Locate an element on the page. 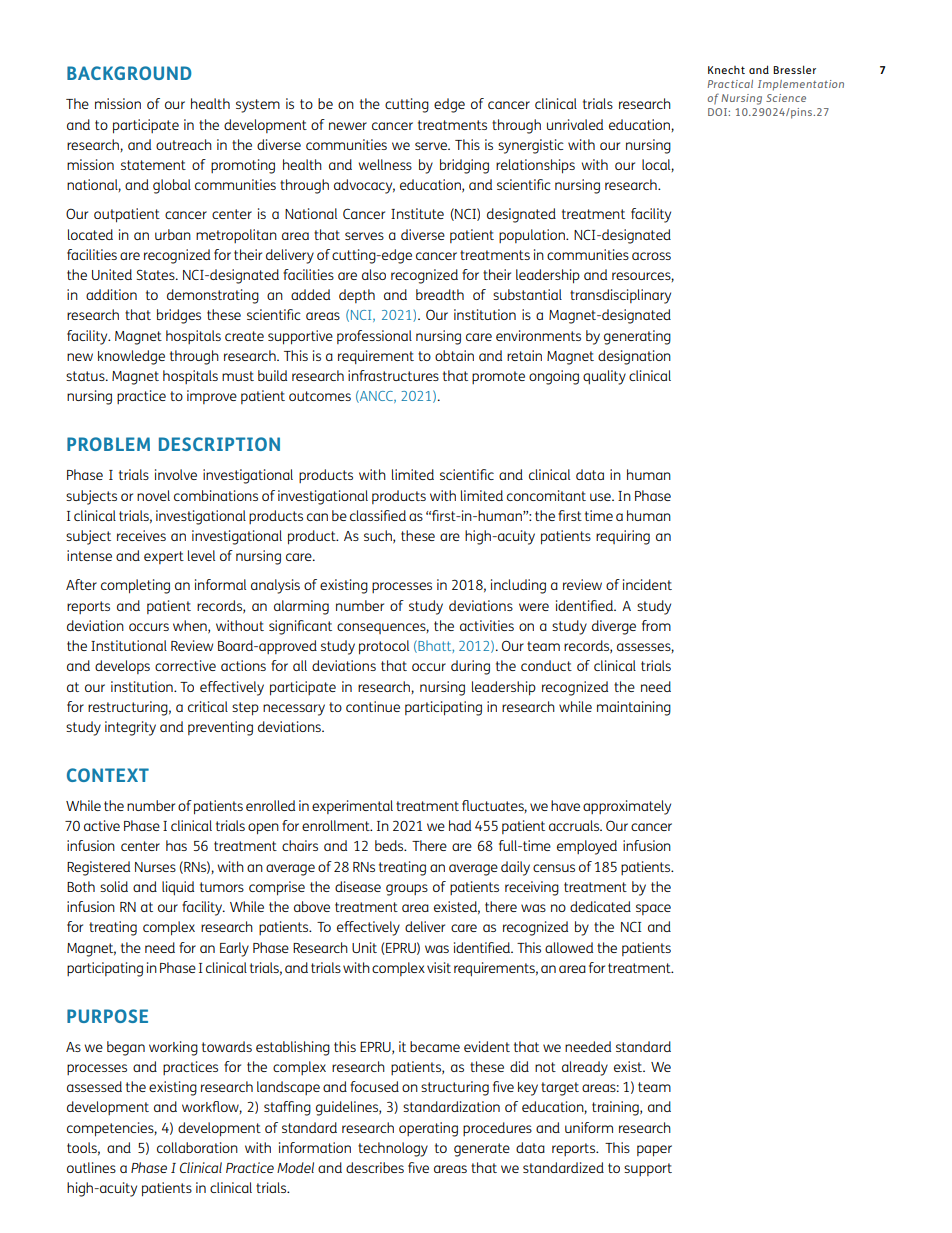  involve is located at coordinates (176, 474).
